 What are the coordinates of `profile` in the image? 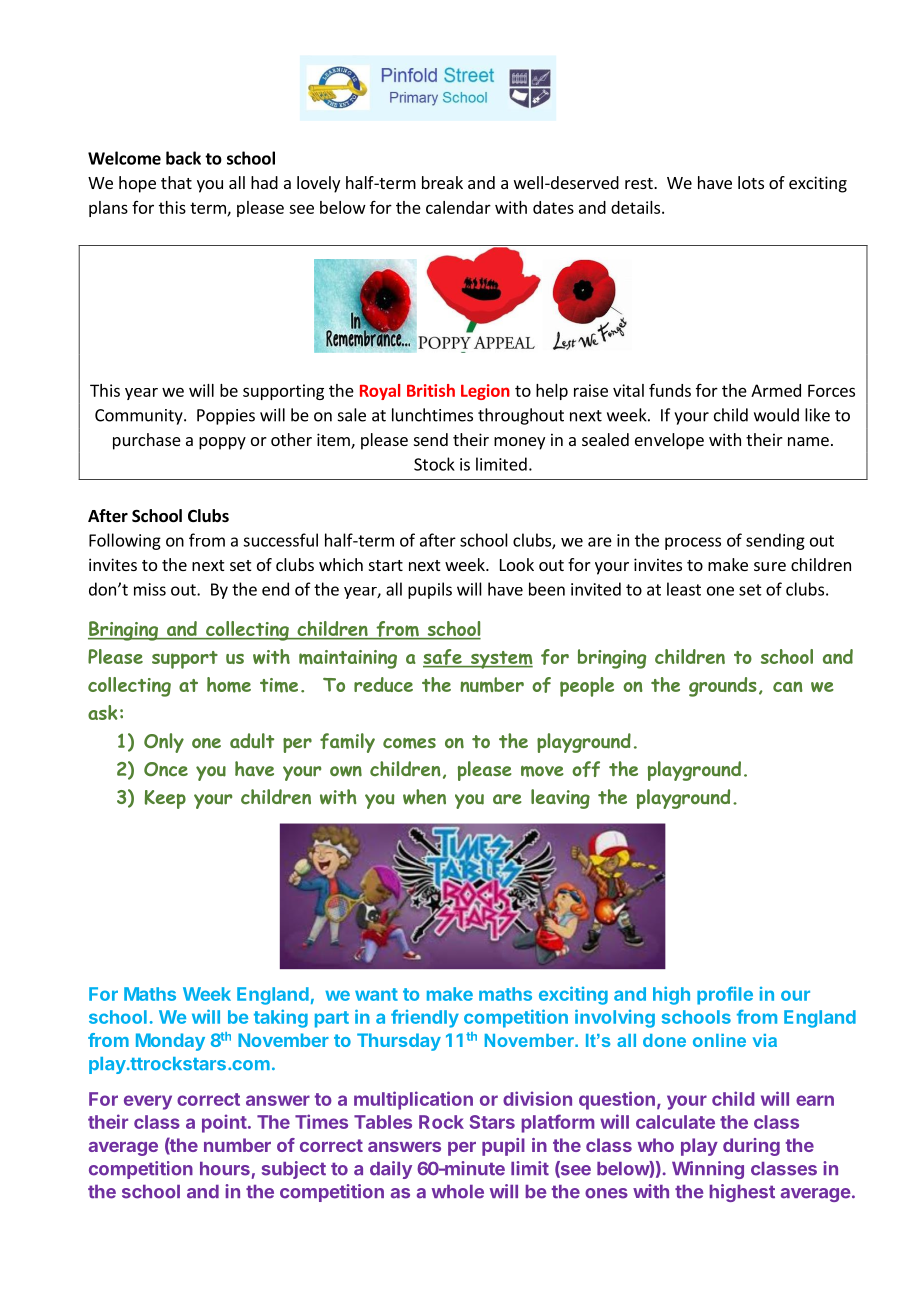 It's located at (725, 995).
